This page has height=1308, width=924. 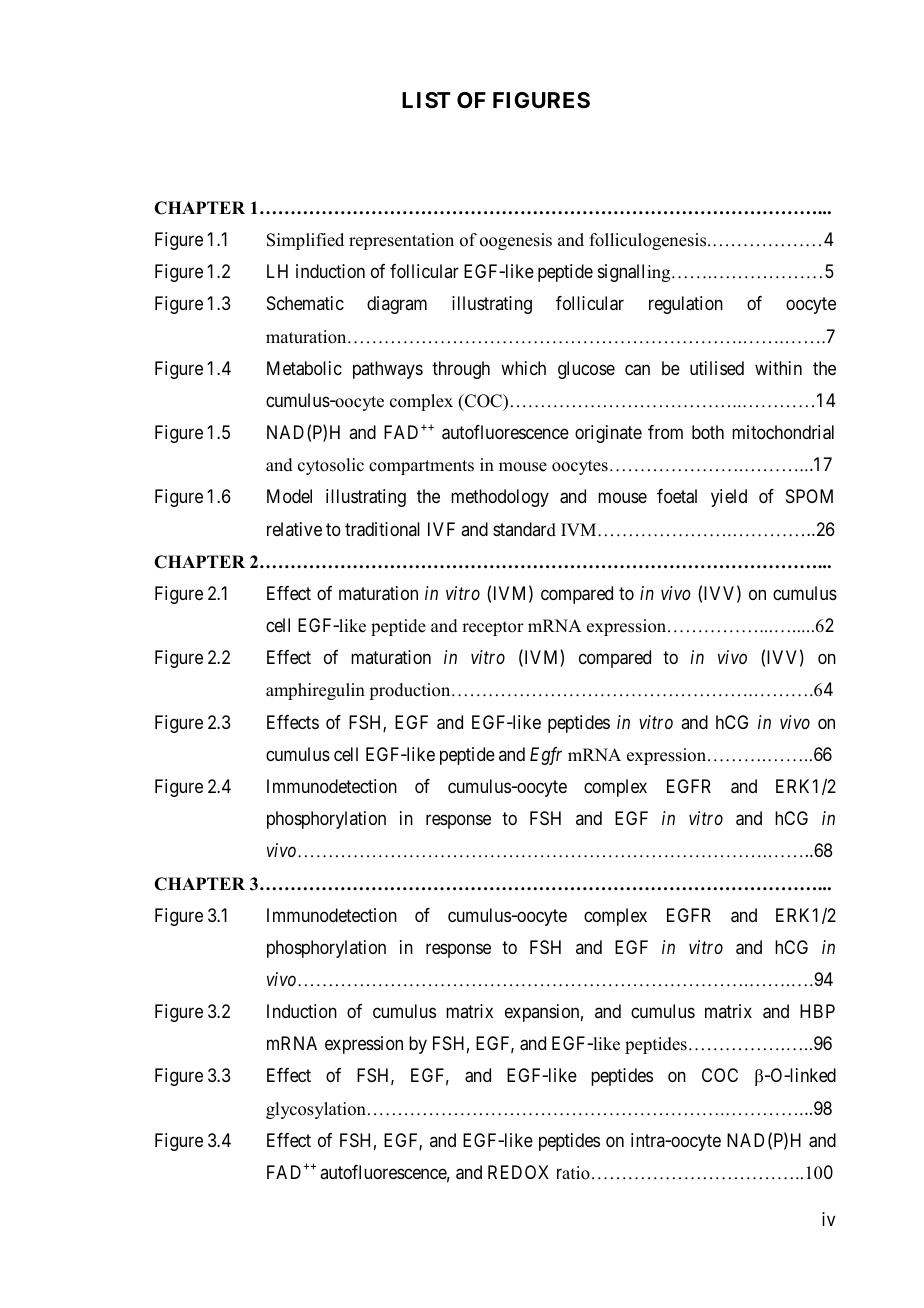 What do you see at coordinates (778, 368) in the page?
I see `within` at bounding box center [778, 368].
